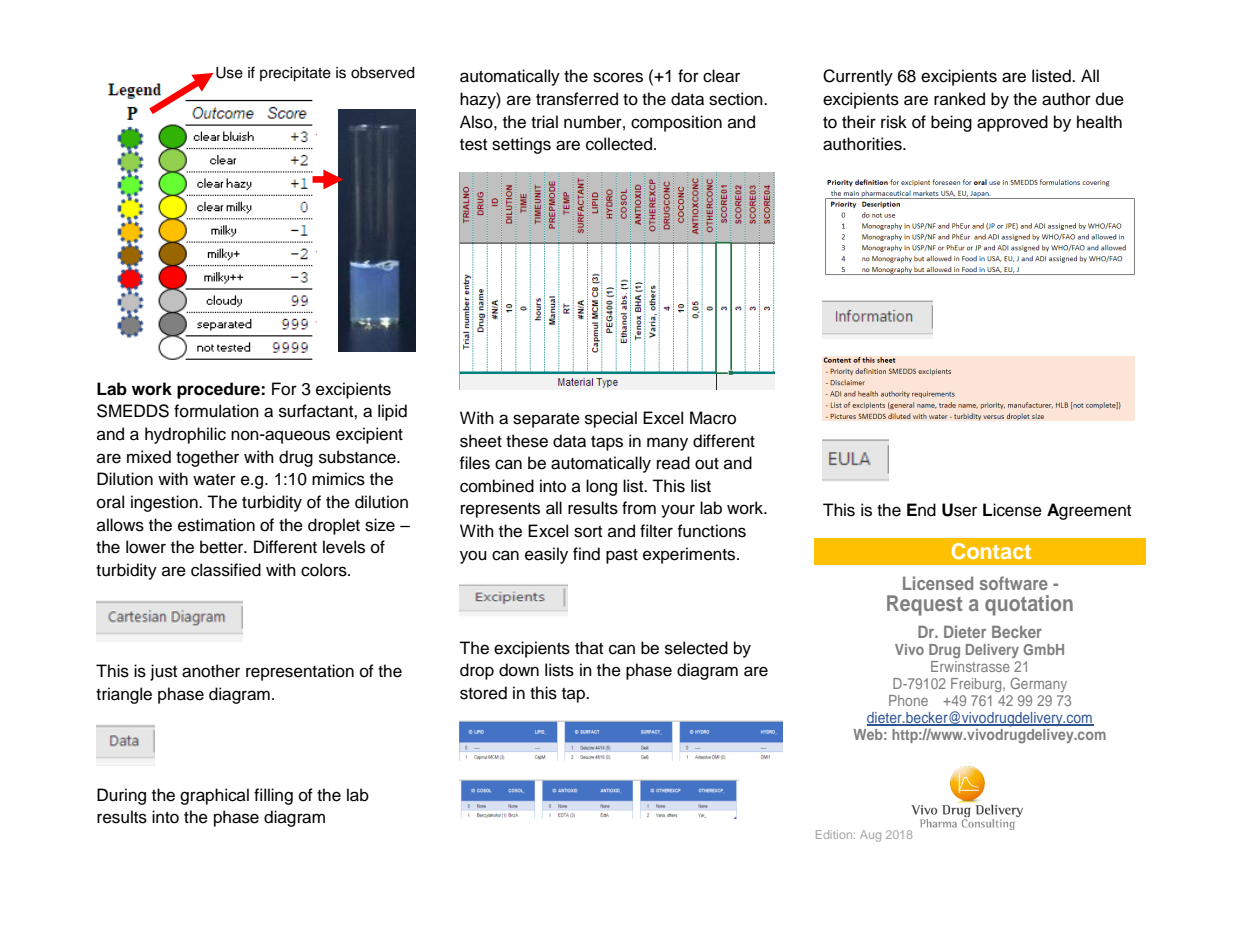 Image resolution: width=1233 pixels, height=952 pixels. I want to click on precipitate, so click(295, 74).
